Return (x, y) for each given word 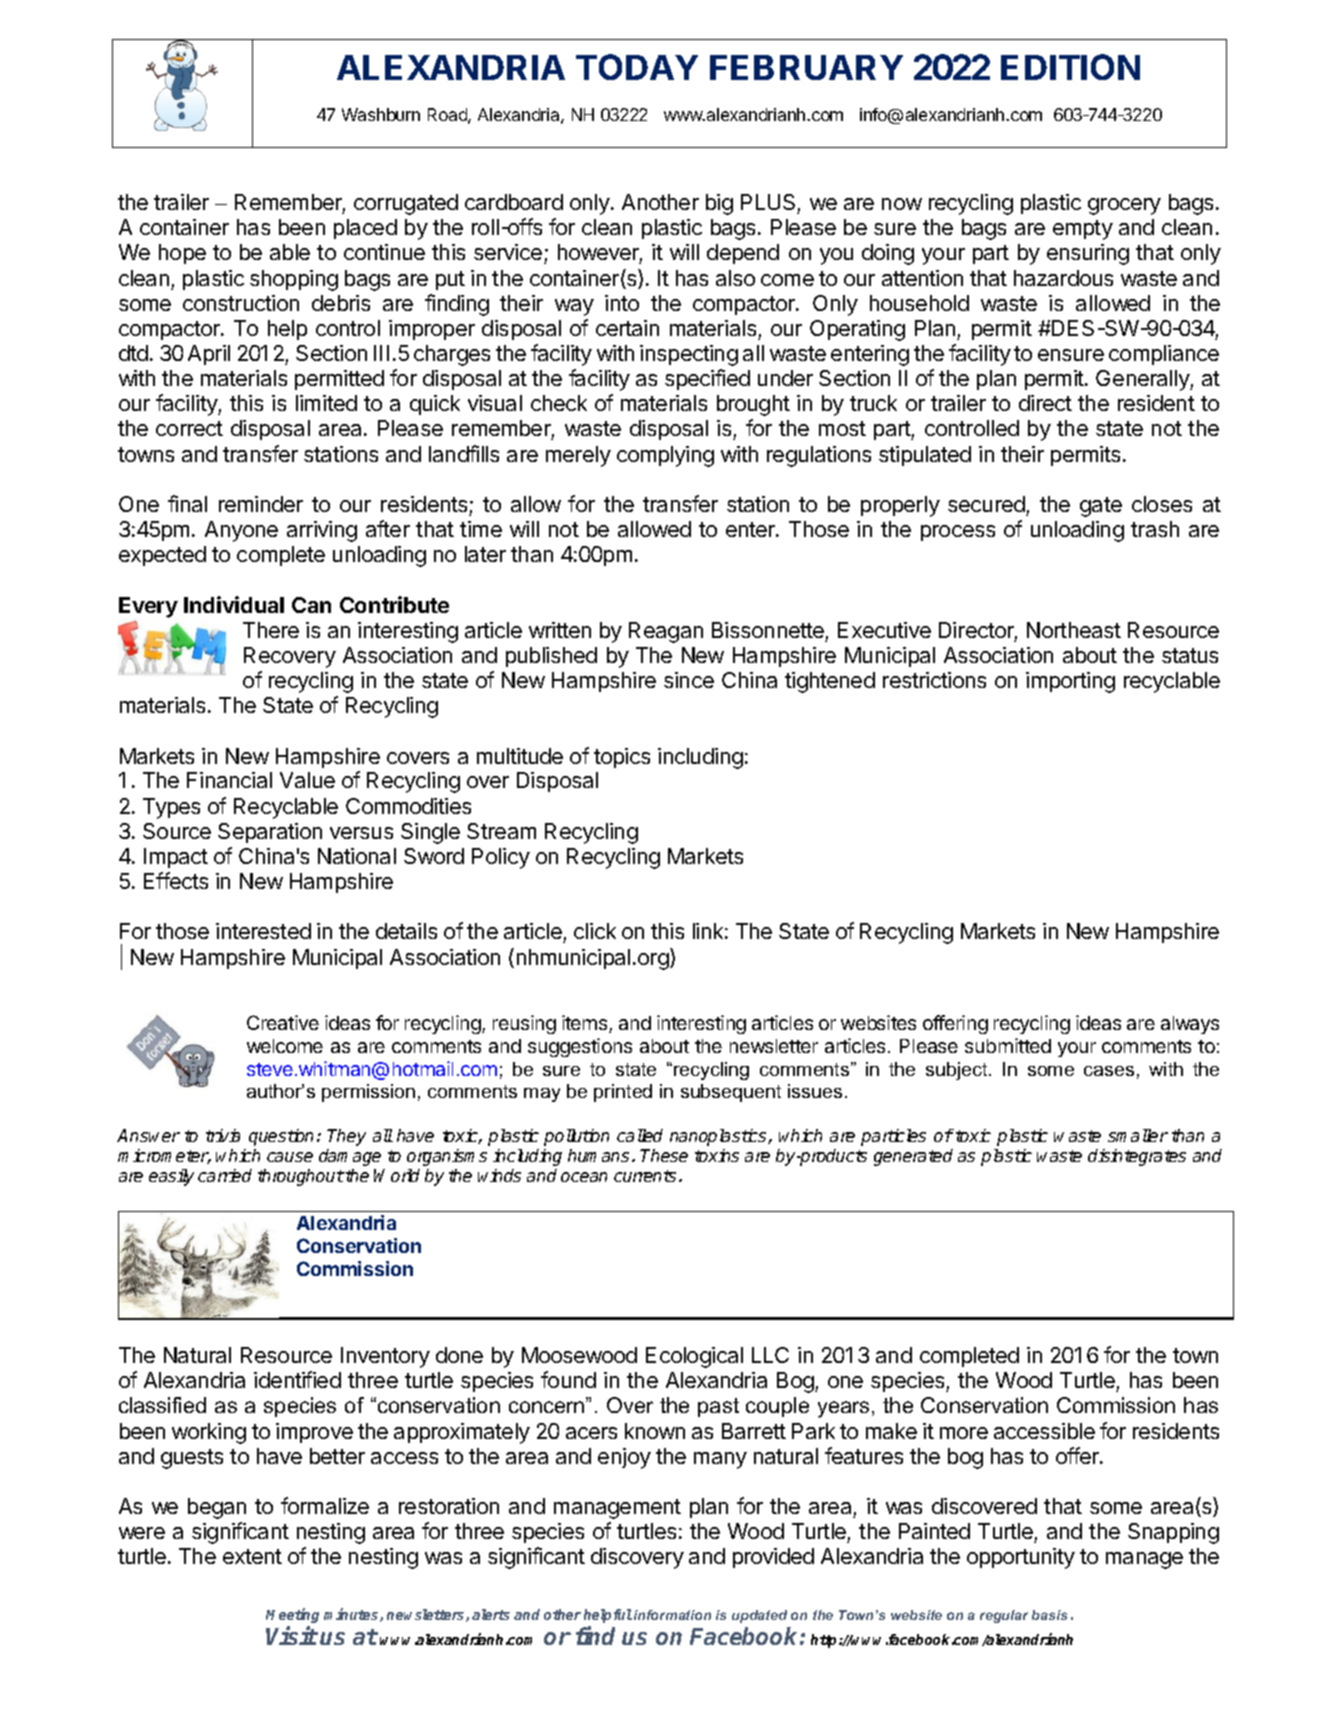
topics (622, 758)
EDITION (1070, 67)
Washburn (381, 114)
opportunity (1021, 1558)
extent (252, 1556)
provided (773, 1558)
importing (1070, 682)
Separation (270, 833)
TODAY (637, 67)
